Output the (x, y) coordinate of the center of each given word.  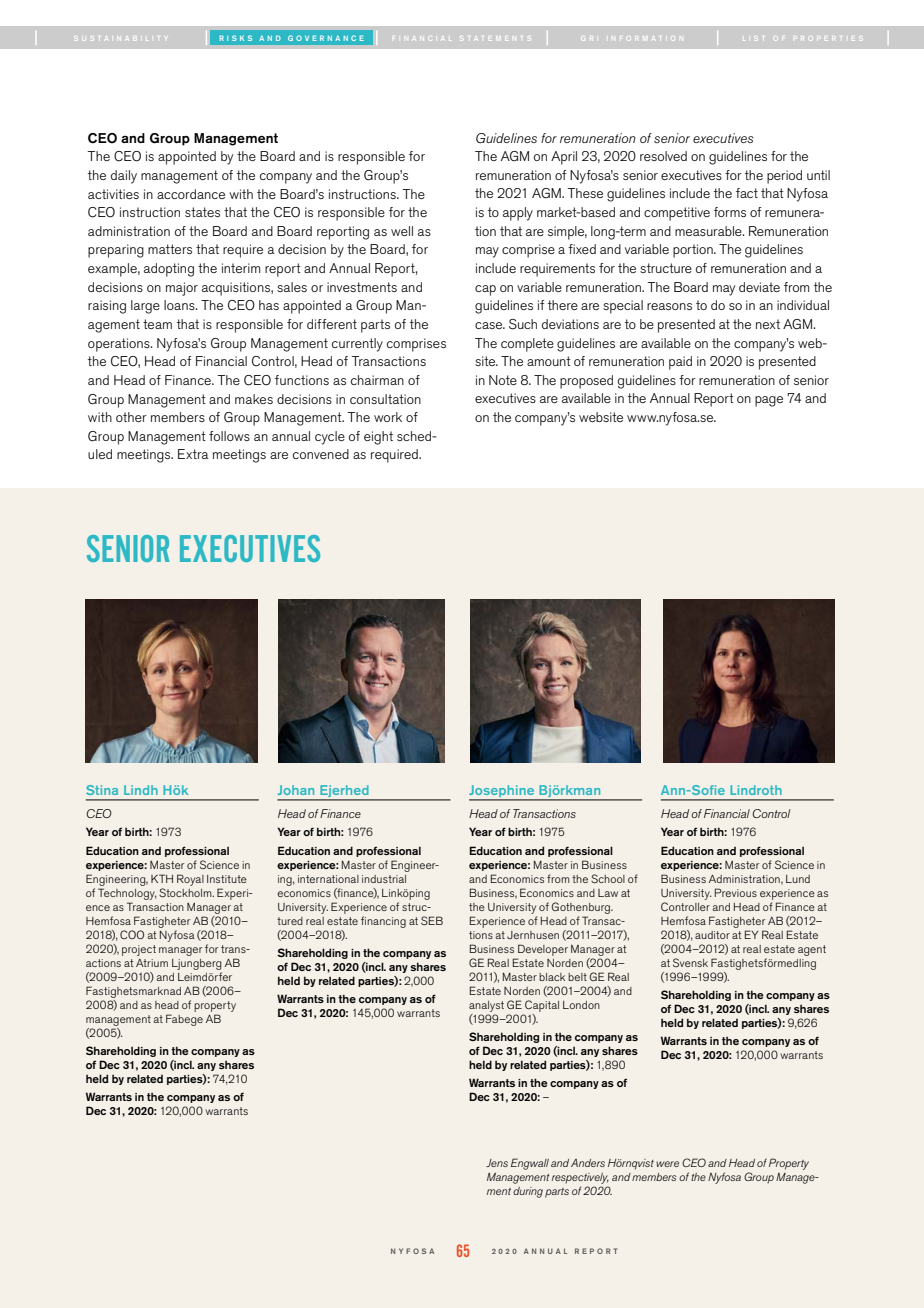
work (388, 417)
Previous (736, 892)
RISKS (236, 38)
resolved (663, 156)
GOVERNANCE (326, 38)
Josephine (503, 792)
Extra (193, 454)
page (769, 401)
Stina (102, 790)
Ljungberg (197, 964)
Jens (497, 1163)
